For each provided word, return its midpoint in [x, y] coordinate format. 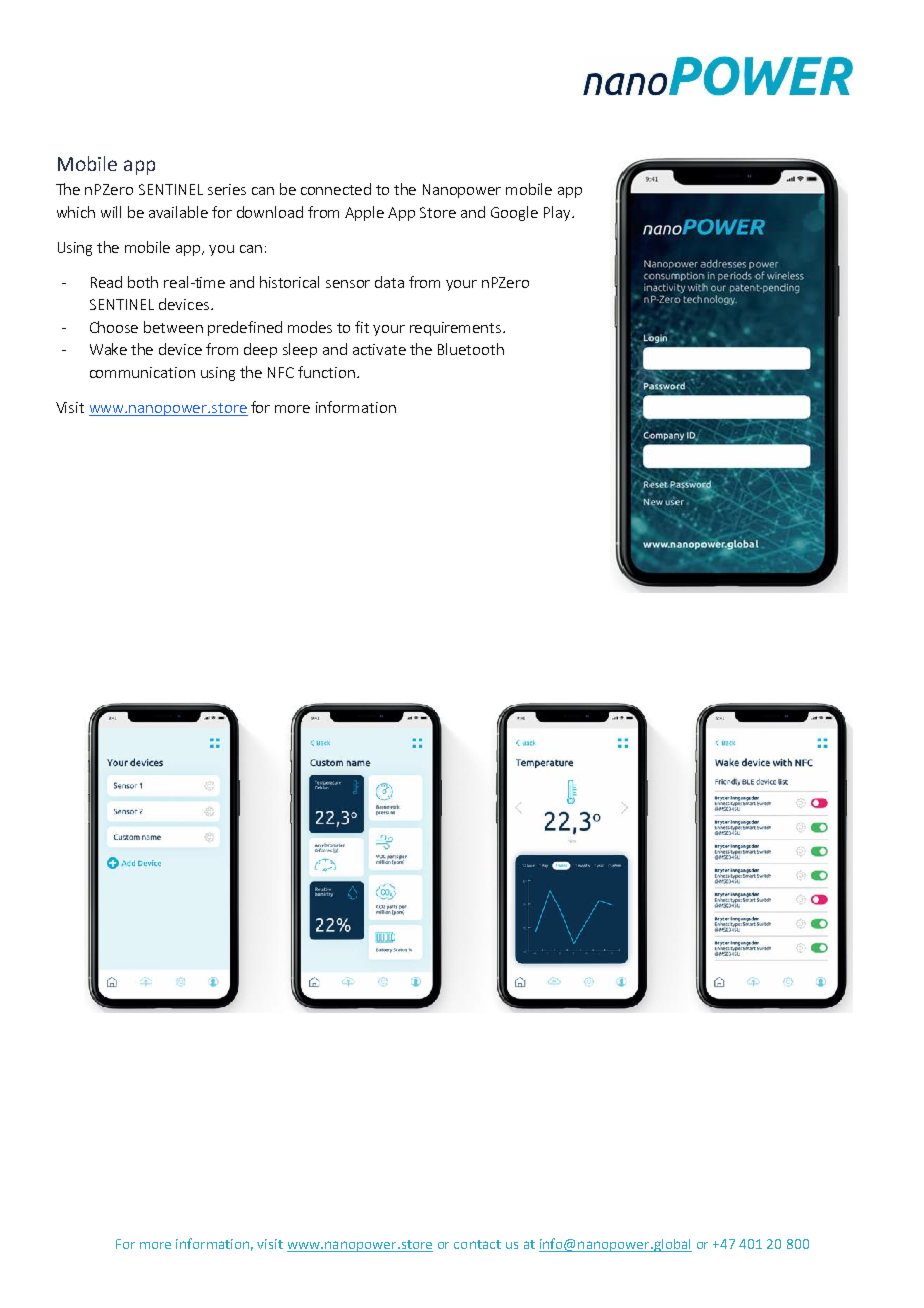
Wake [108, 349]
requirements [457, 329]
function [326, 372]
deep [260, 350]
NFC [281, 372]
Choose [114, 327]
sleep [300, 350]
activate [379, 349]
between [173, 327]
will [111, 212]
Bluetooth [471, 349]
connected [336, 189]
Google [514, 213]
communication [142, 372]
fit [362, 327]
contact [477, 1244]
